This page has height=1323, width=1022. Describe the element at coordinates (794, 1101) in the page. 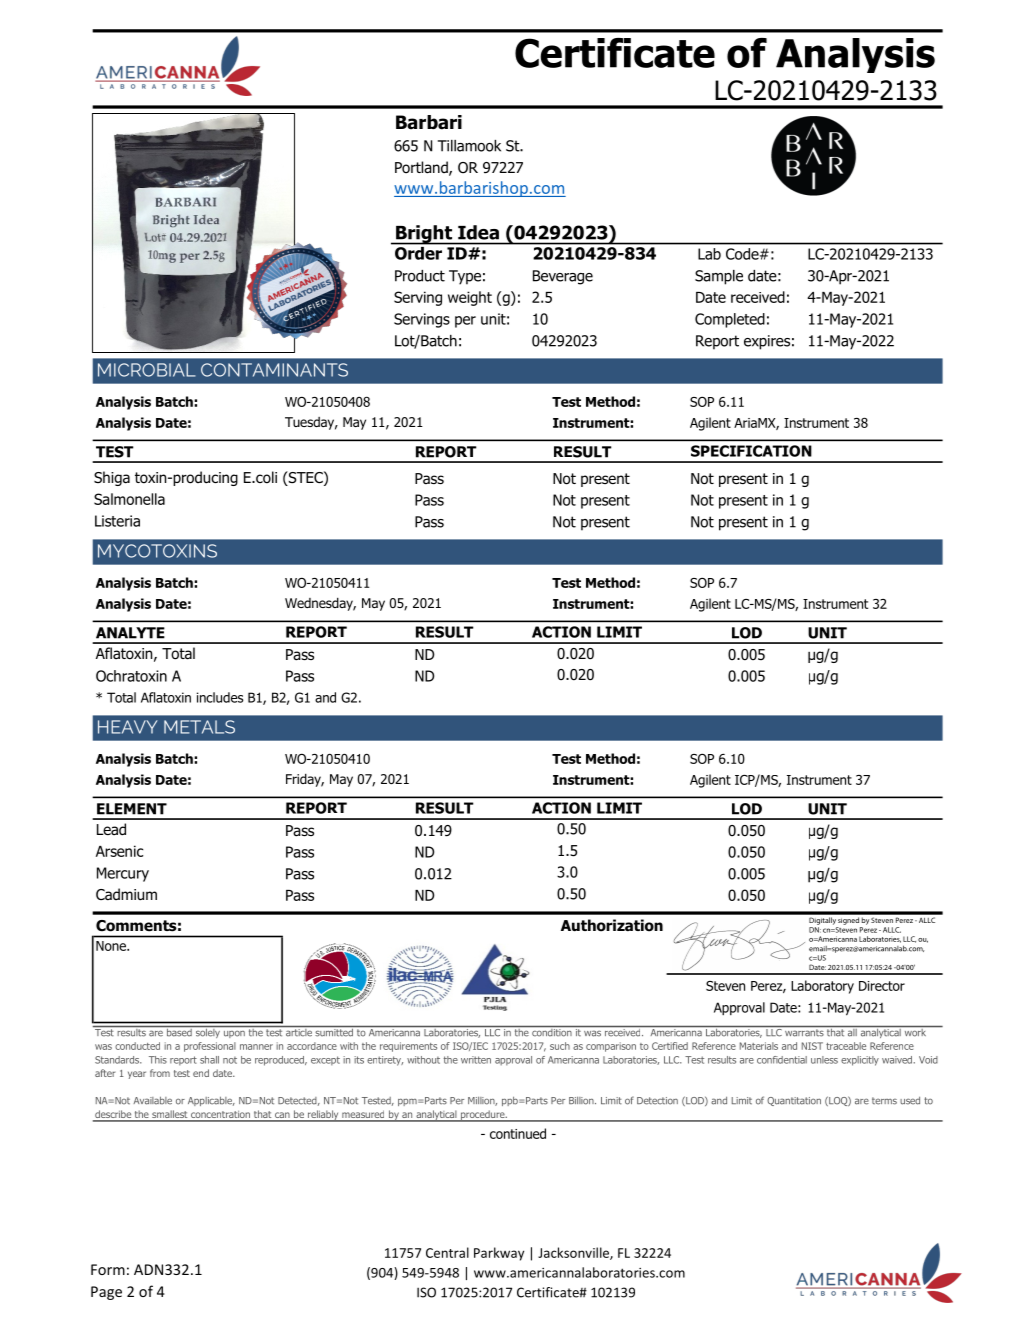

I see `Quantitation` at that location.
